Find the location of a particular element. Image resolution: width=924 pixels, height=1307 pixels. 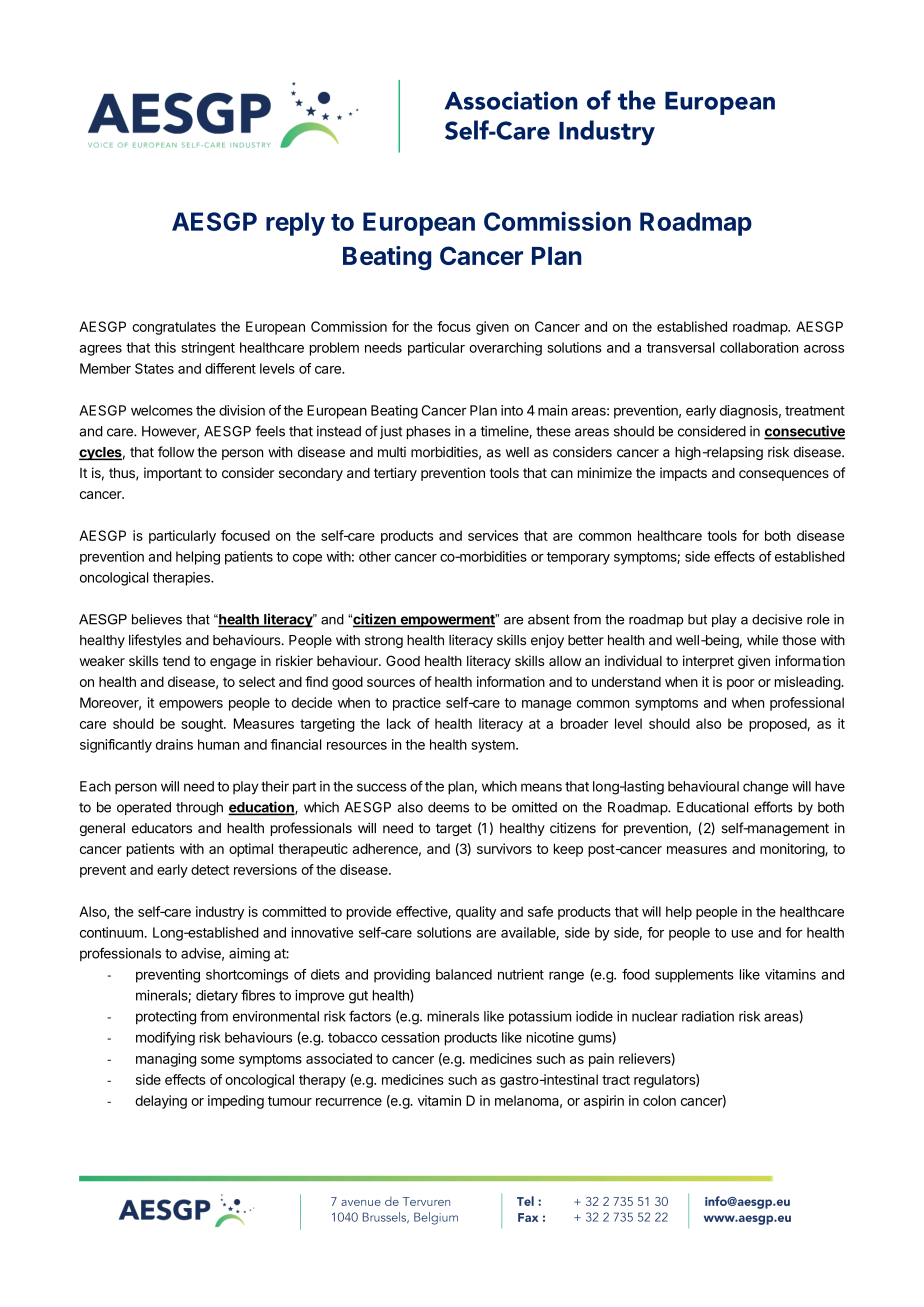

collaboration is located at coordinates (759, 347).
